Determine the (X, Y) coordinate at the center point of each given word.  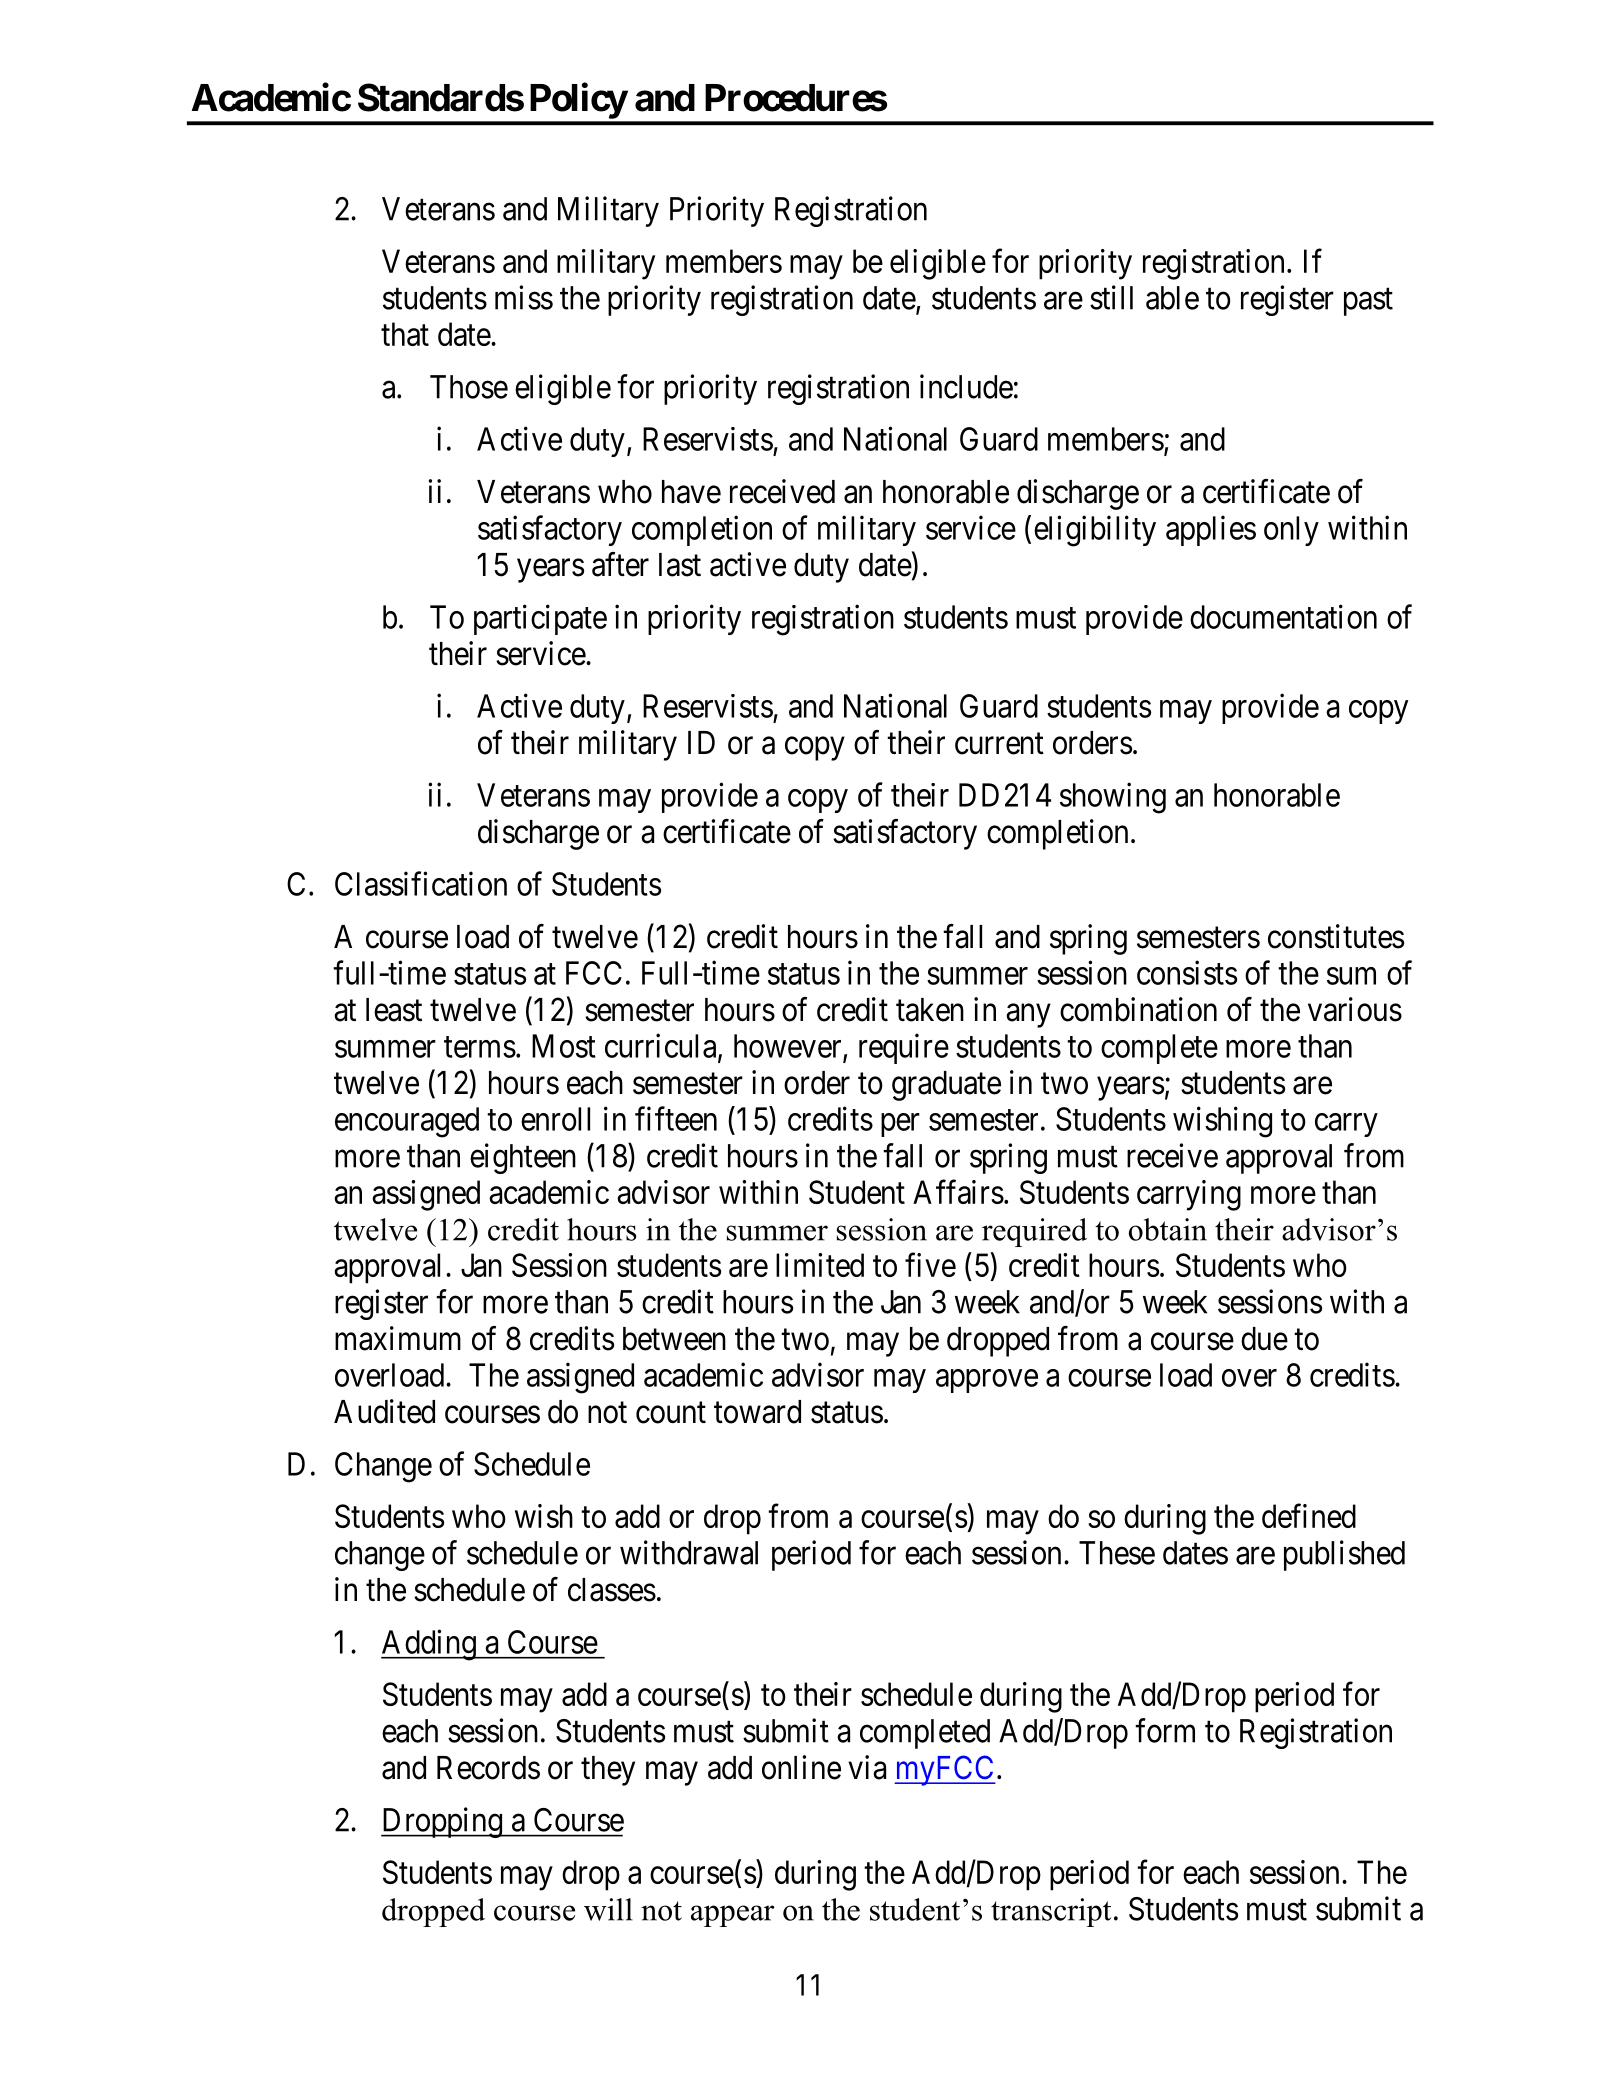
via (867, 1767)
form (1165, 1730)
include (966, 386)
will (608, 1909)
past (1368, 302)
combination (1138, 1009)
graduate (946, 1086)
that (405, 334)
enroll (555, 1119)
